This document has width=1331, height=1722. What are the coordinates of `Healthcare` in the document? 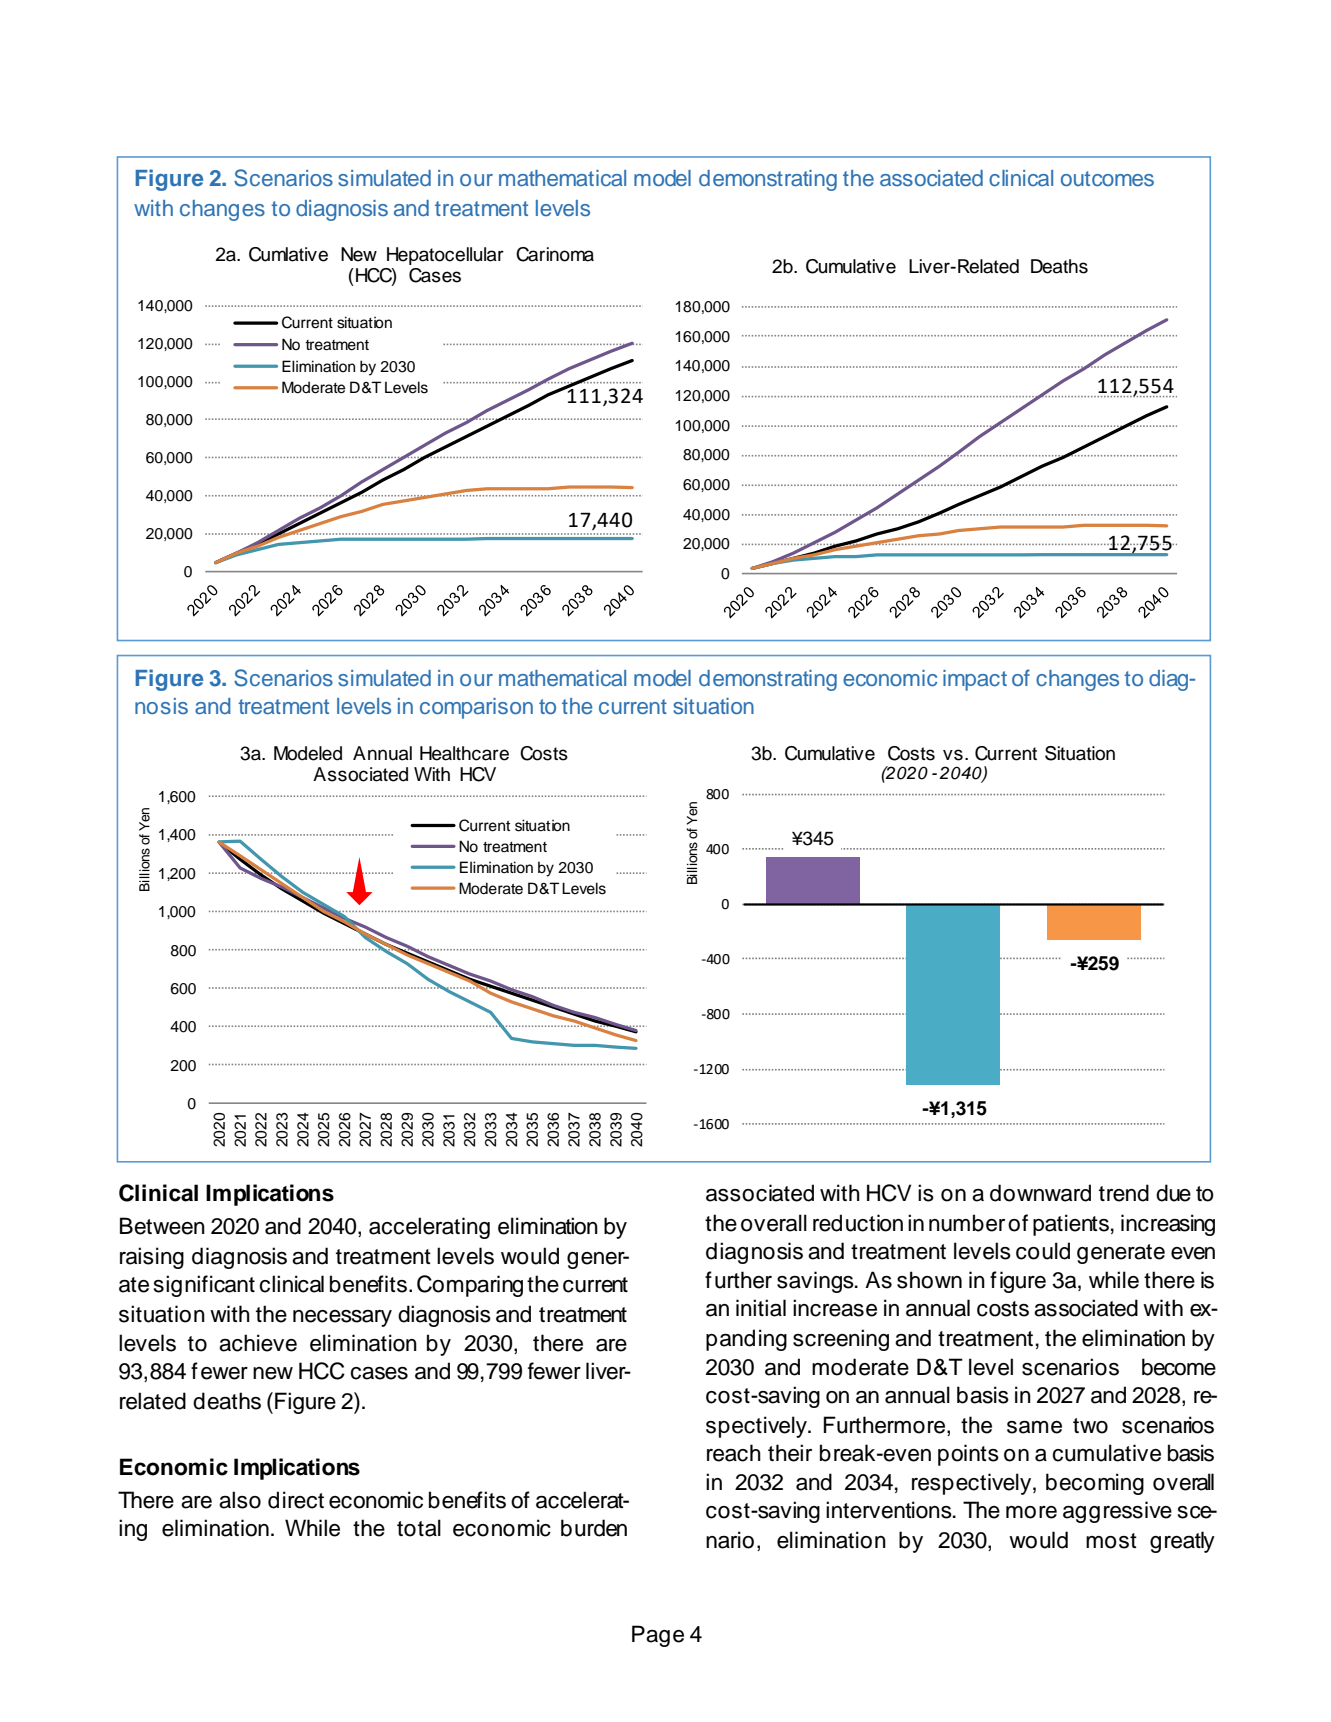 It's located at (464, 753).
